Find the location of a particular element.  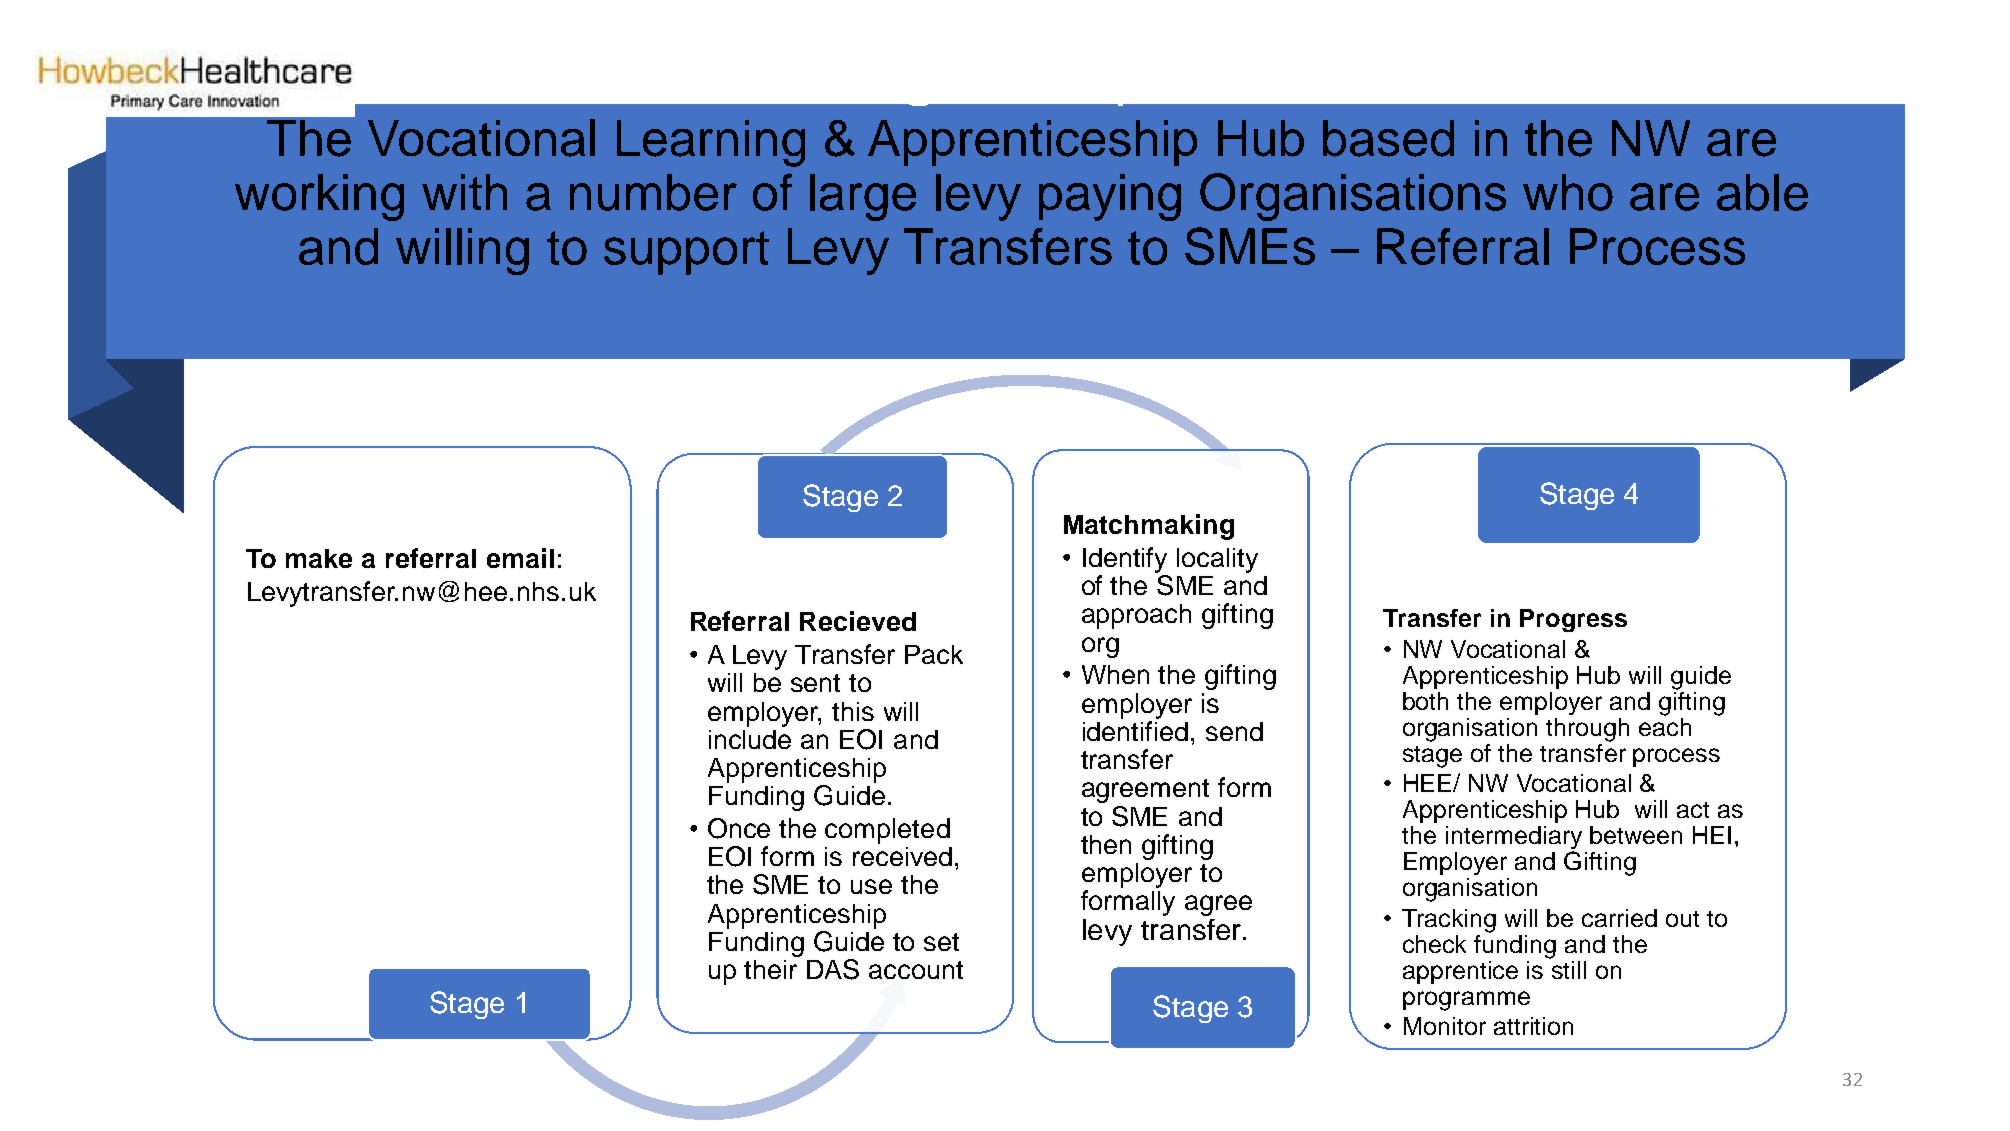

with is located at coordinates (464, 192).
